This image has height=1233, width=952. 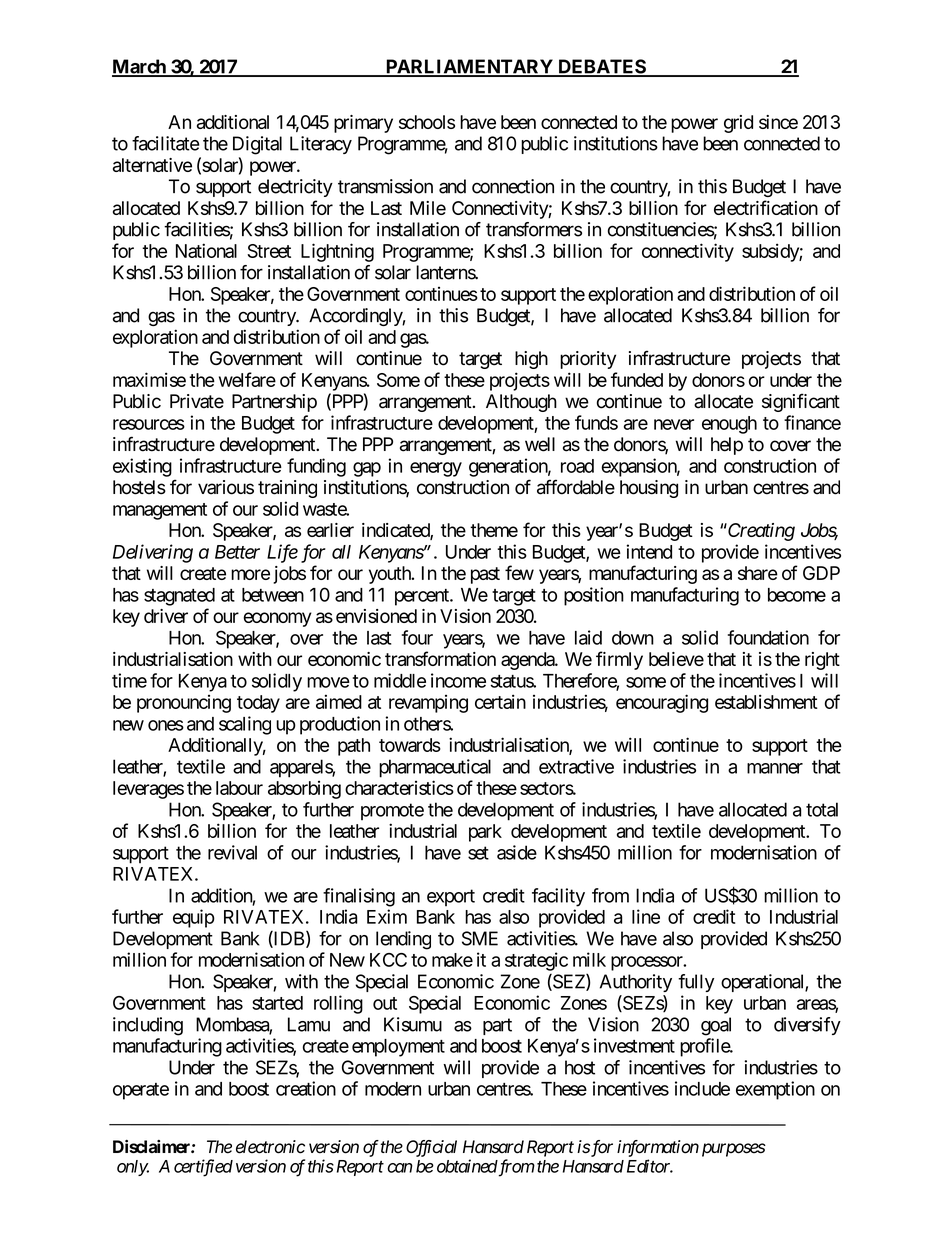 I want to click on grid, so click(x=738, y=124).
